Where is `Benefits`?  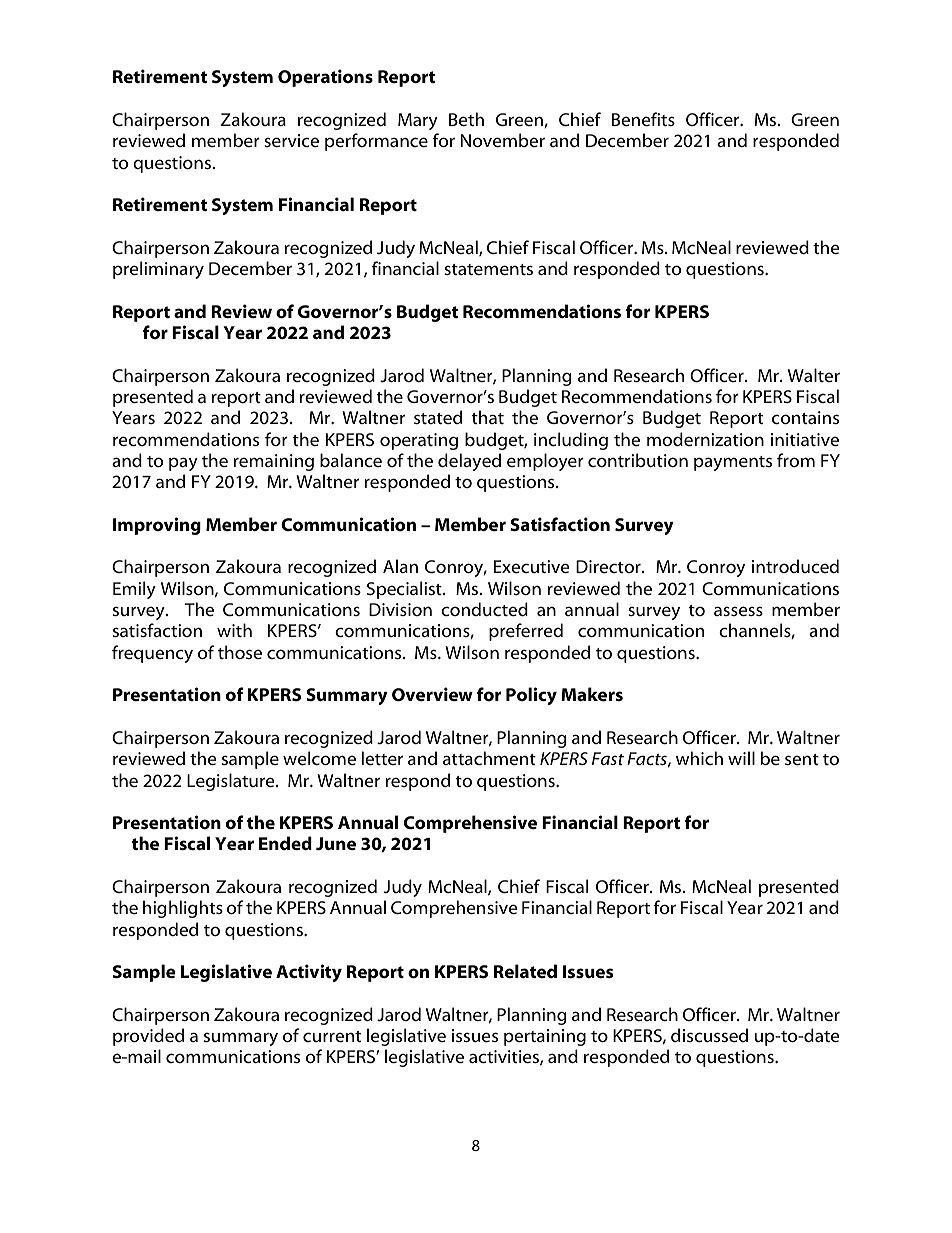
Benefits is located at coordinates (643, 119).
